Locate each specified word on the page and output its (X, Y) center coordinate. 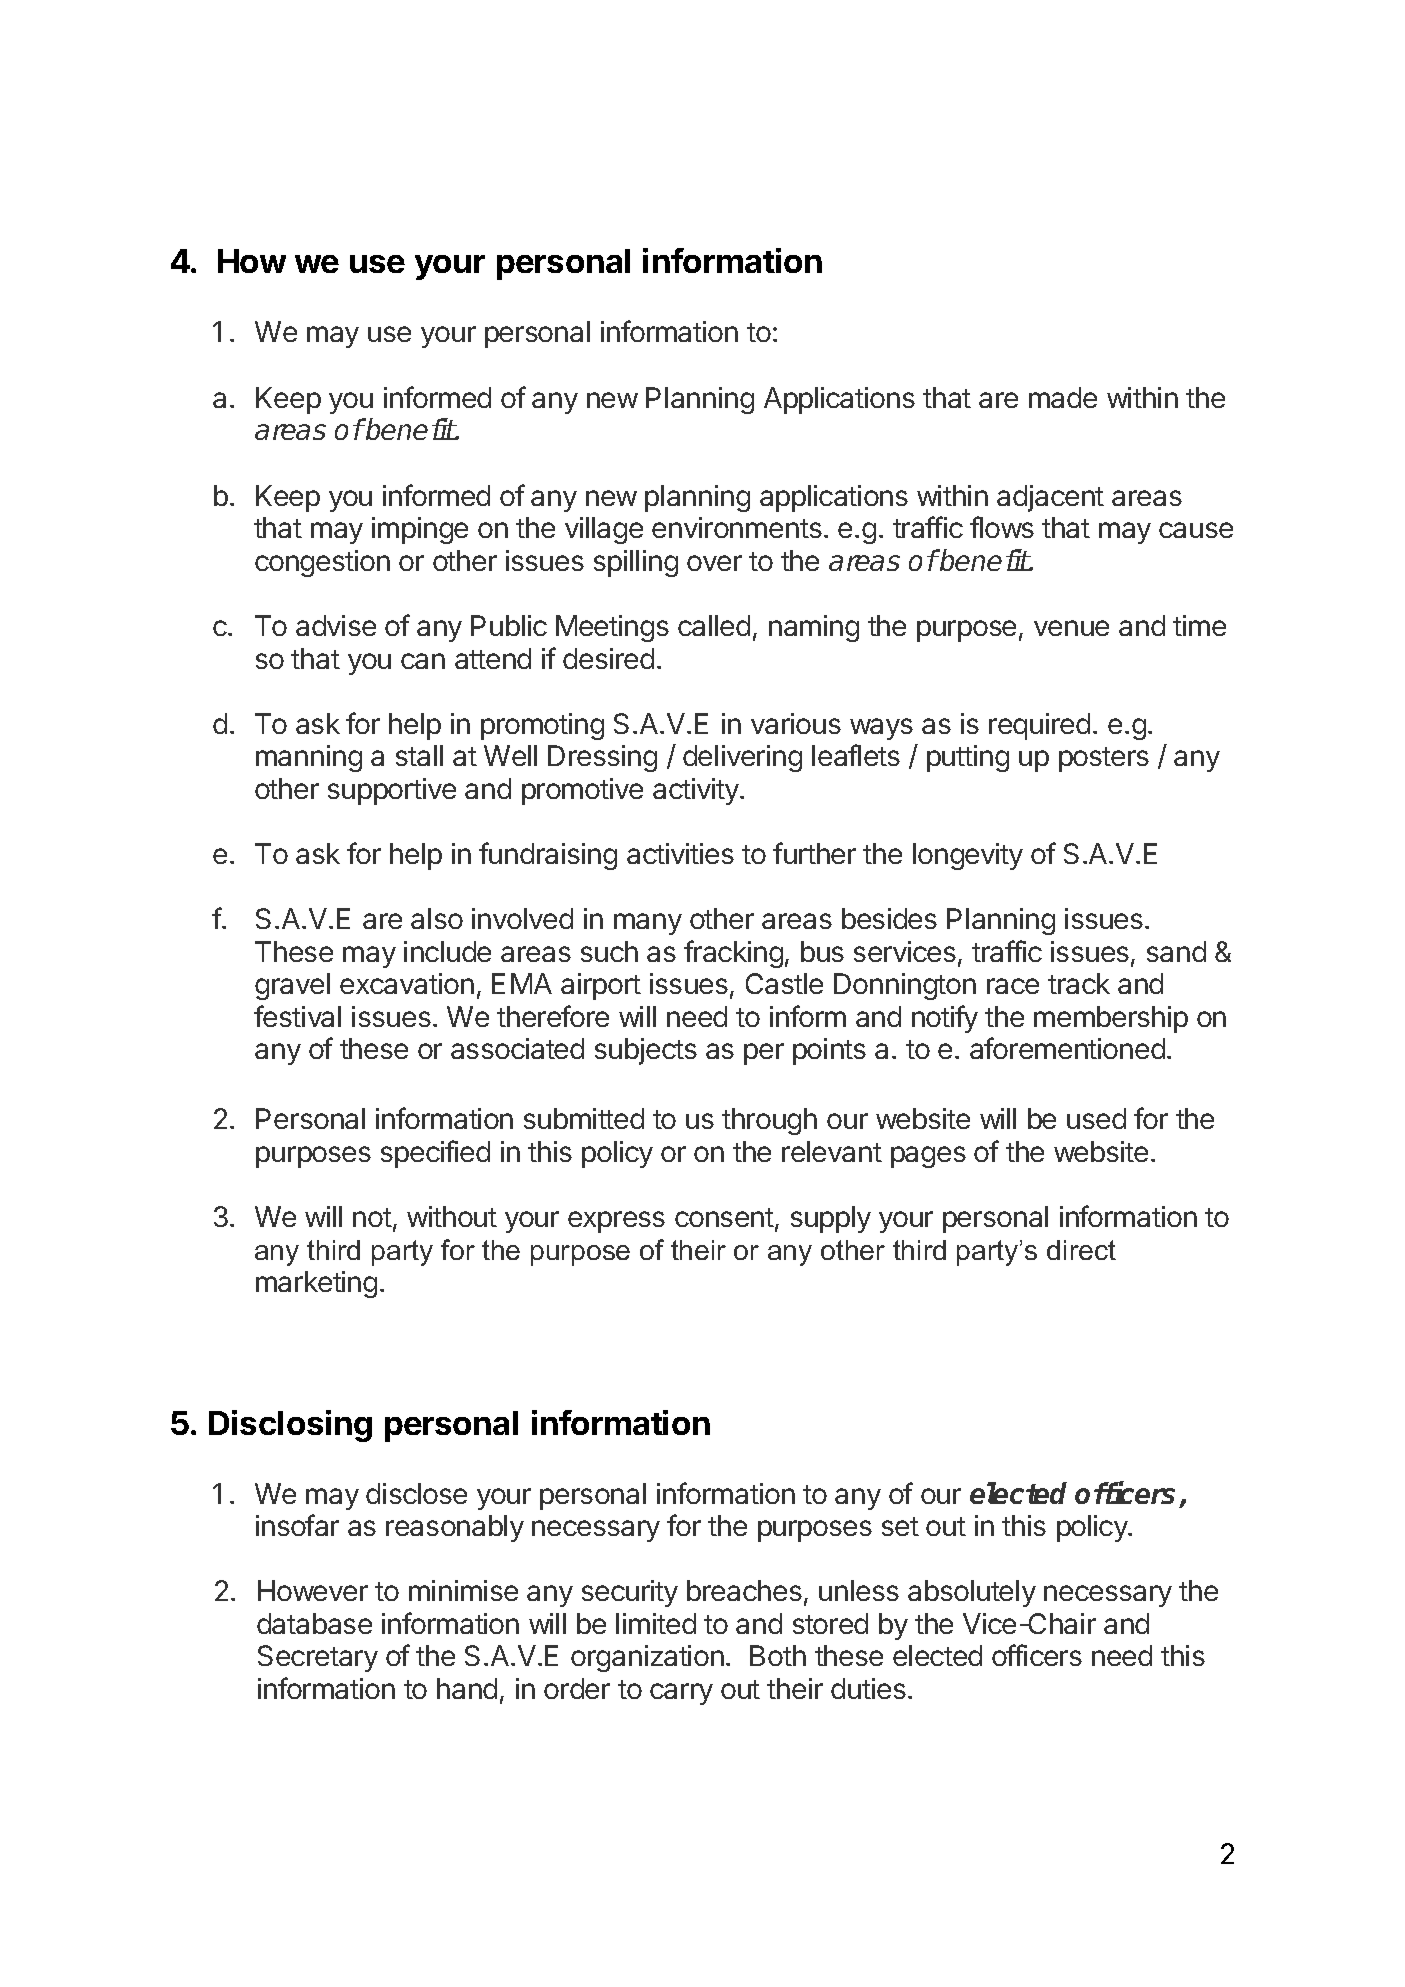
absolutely (972, 1593)
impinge (420, 530)
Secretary (318, 1658)
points (829, 1051)
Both (778, 1655)
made (1063, 397)
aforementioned (1067, 1048)
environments (737, 527)
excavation (407, 983)
